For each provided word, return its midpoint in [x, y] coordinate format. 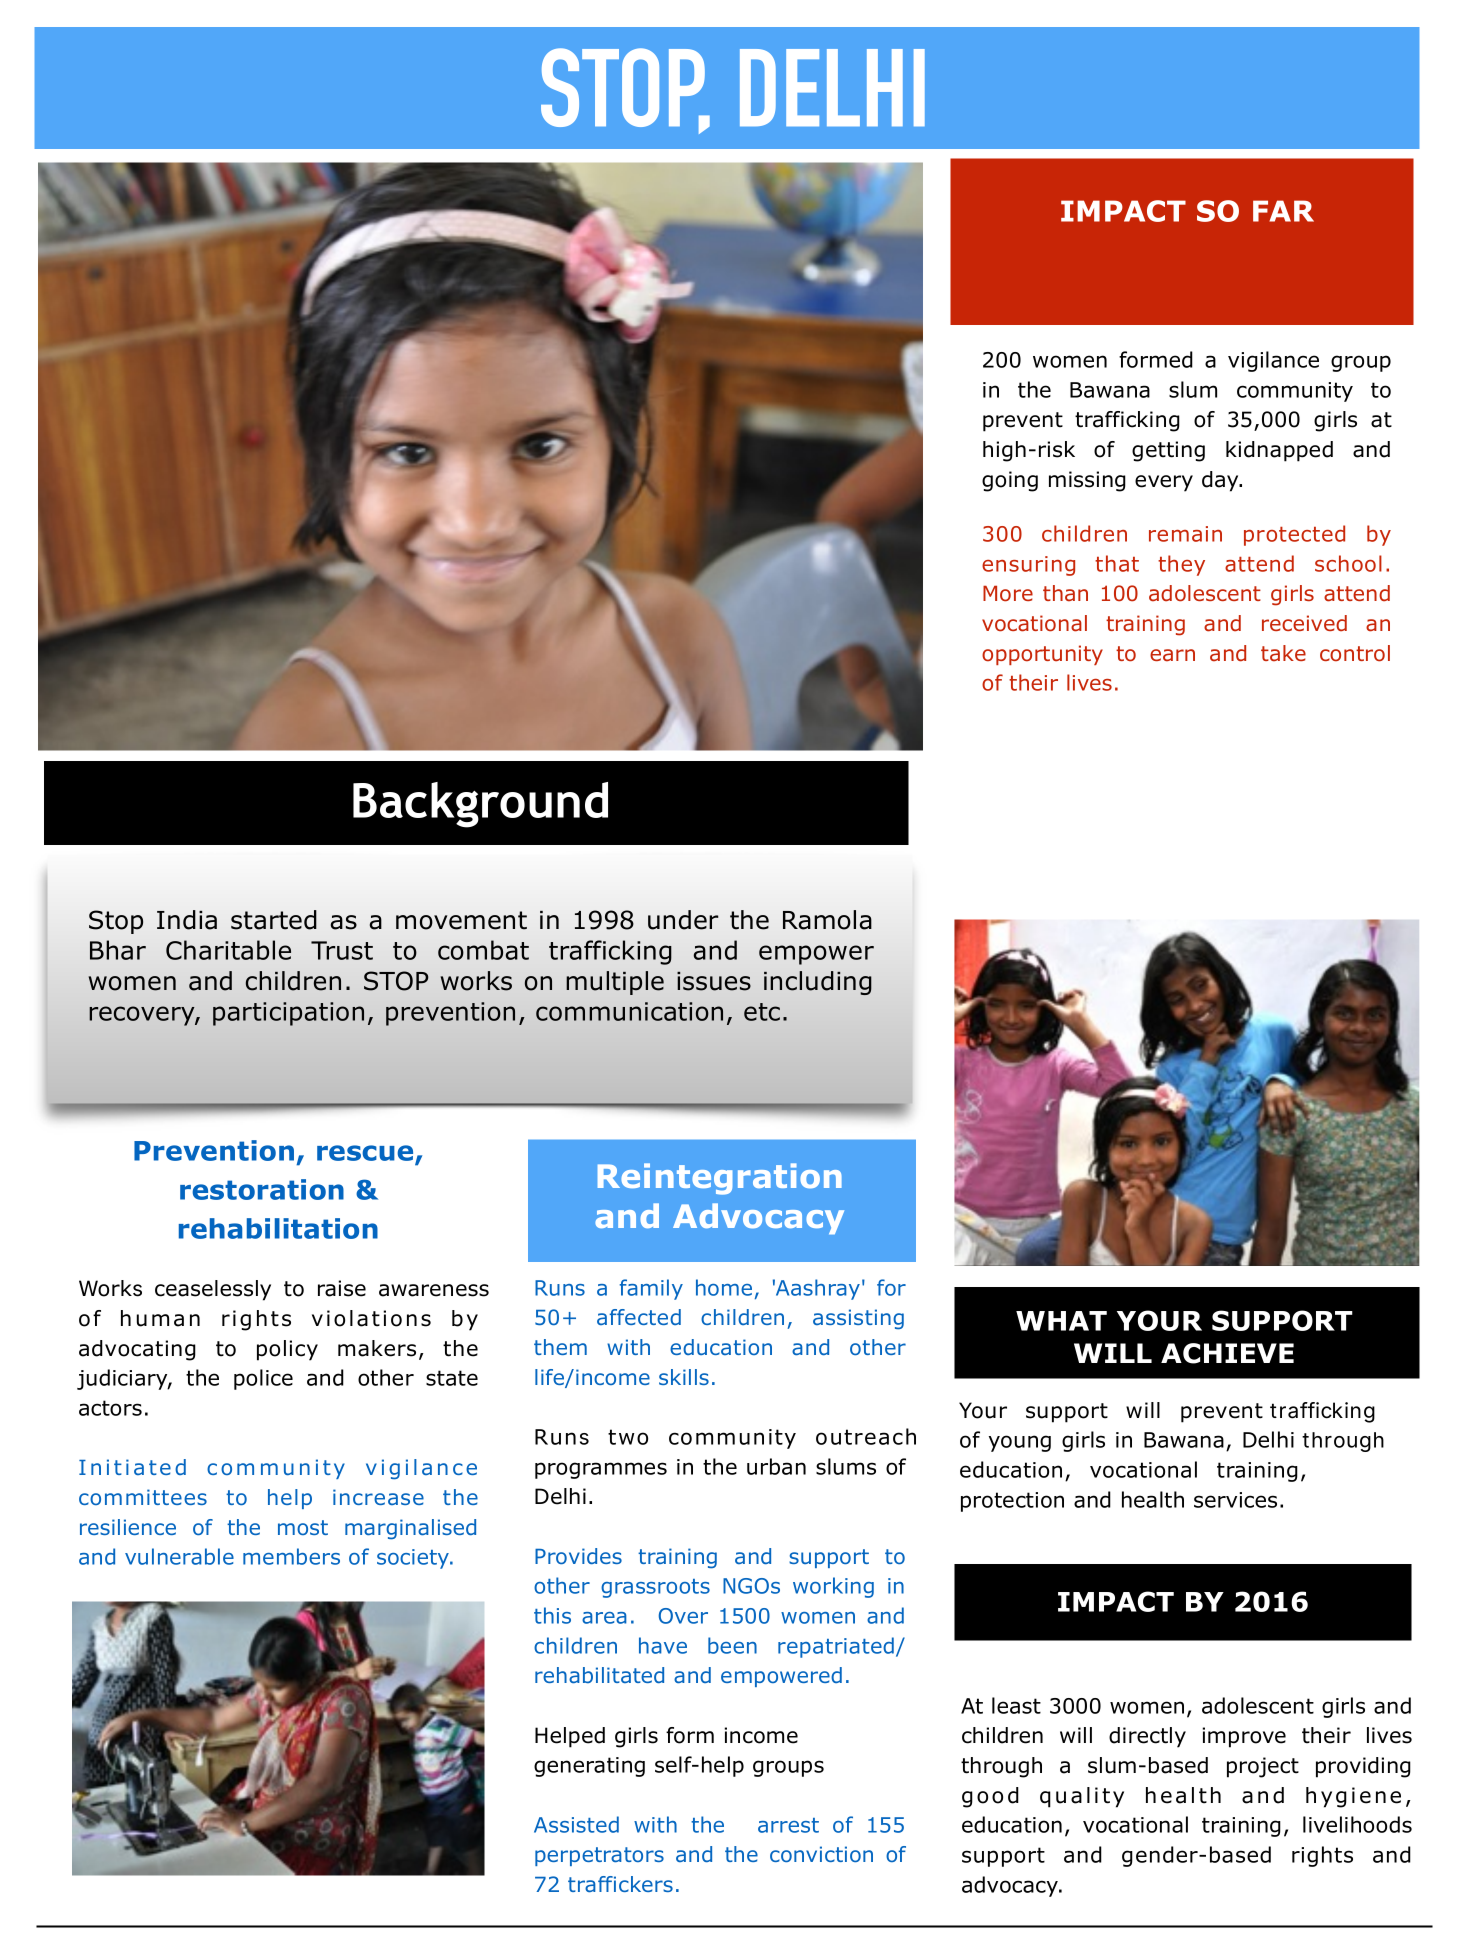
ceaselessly [213, 1290]
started [274, 920]
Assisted [576, 1824]
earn [1172, 655]
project [1263, 1767]
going [1010, 481]
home [724, 1287]
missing [1087, 481]
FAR [1283, 211]
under [683, 920]
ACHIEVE [1227, 1353]
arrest [788, 1825]
